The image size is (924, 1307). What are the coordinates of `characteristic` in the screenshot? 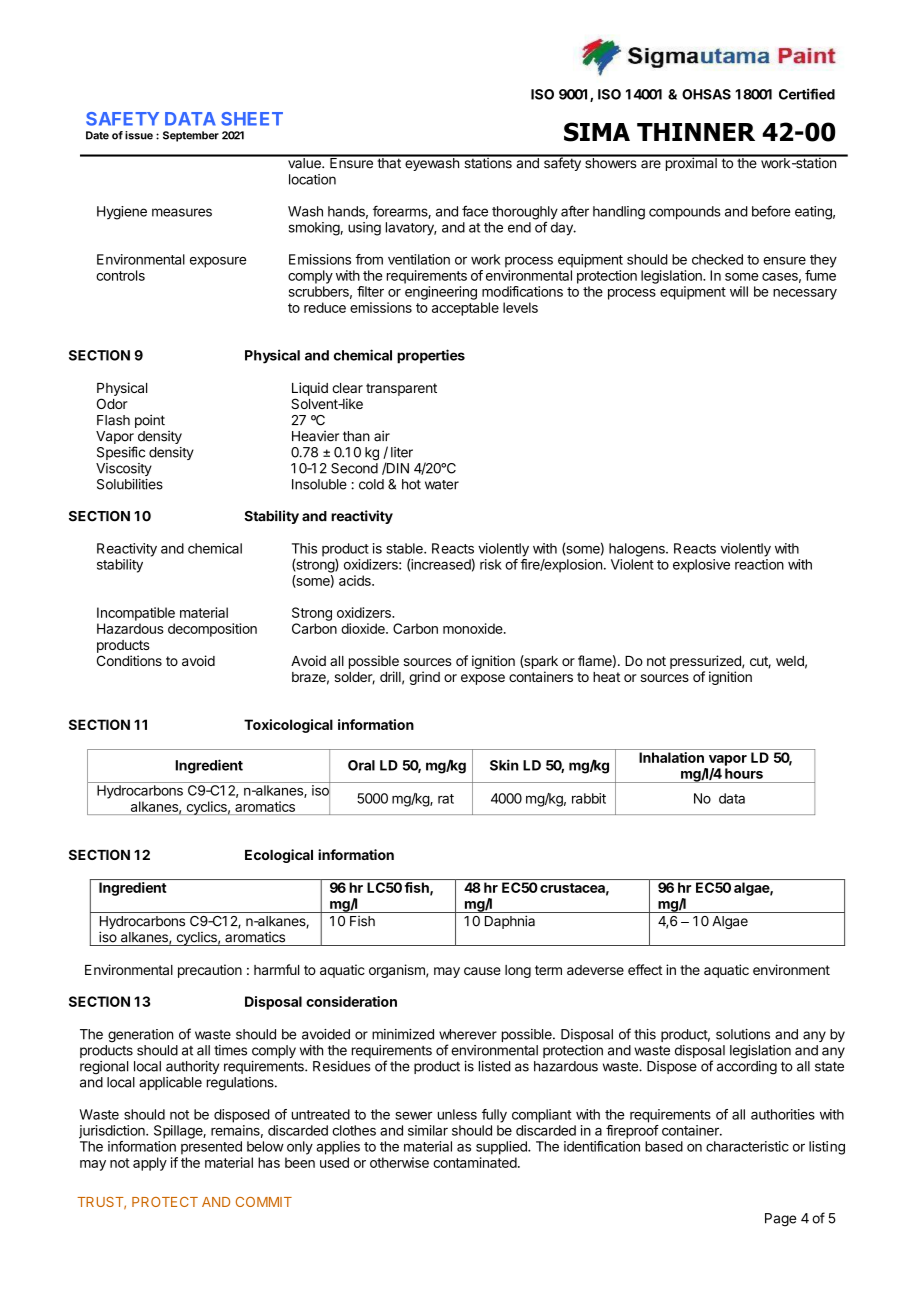 It's located at (747, 1146).
